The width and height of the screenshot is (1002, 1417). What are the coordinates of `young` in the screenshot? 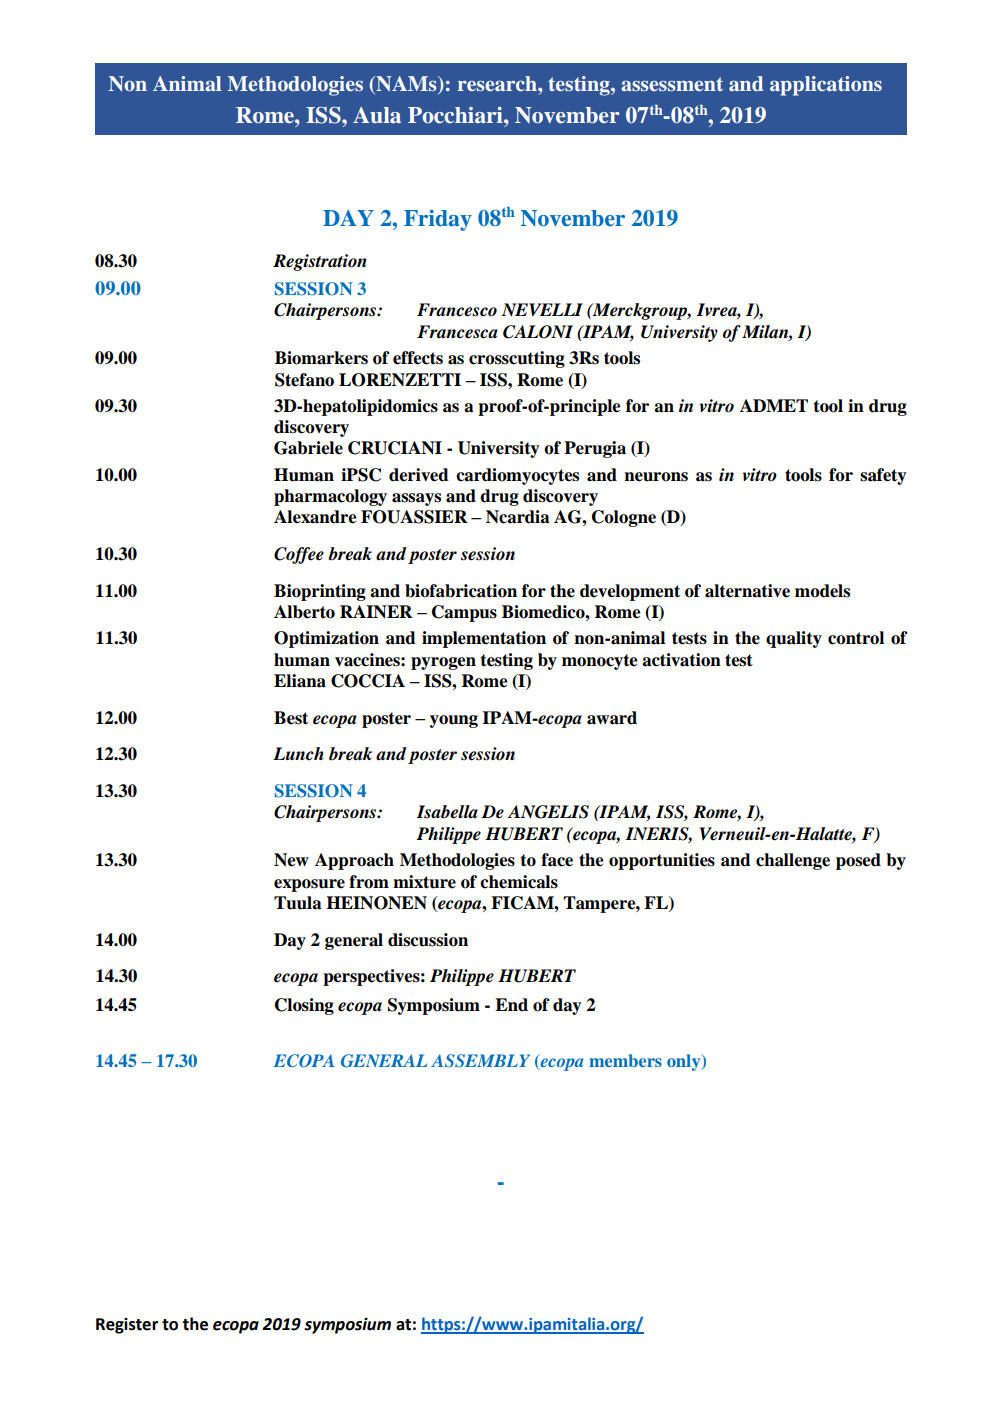 It's located at (454, 721).
